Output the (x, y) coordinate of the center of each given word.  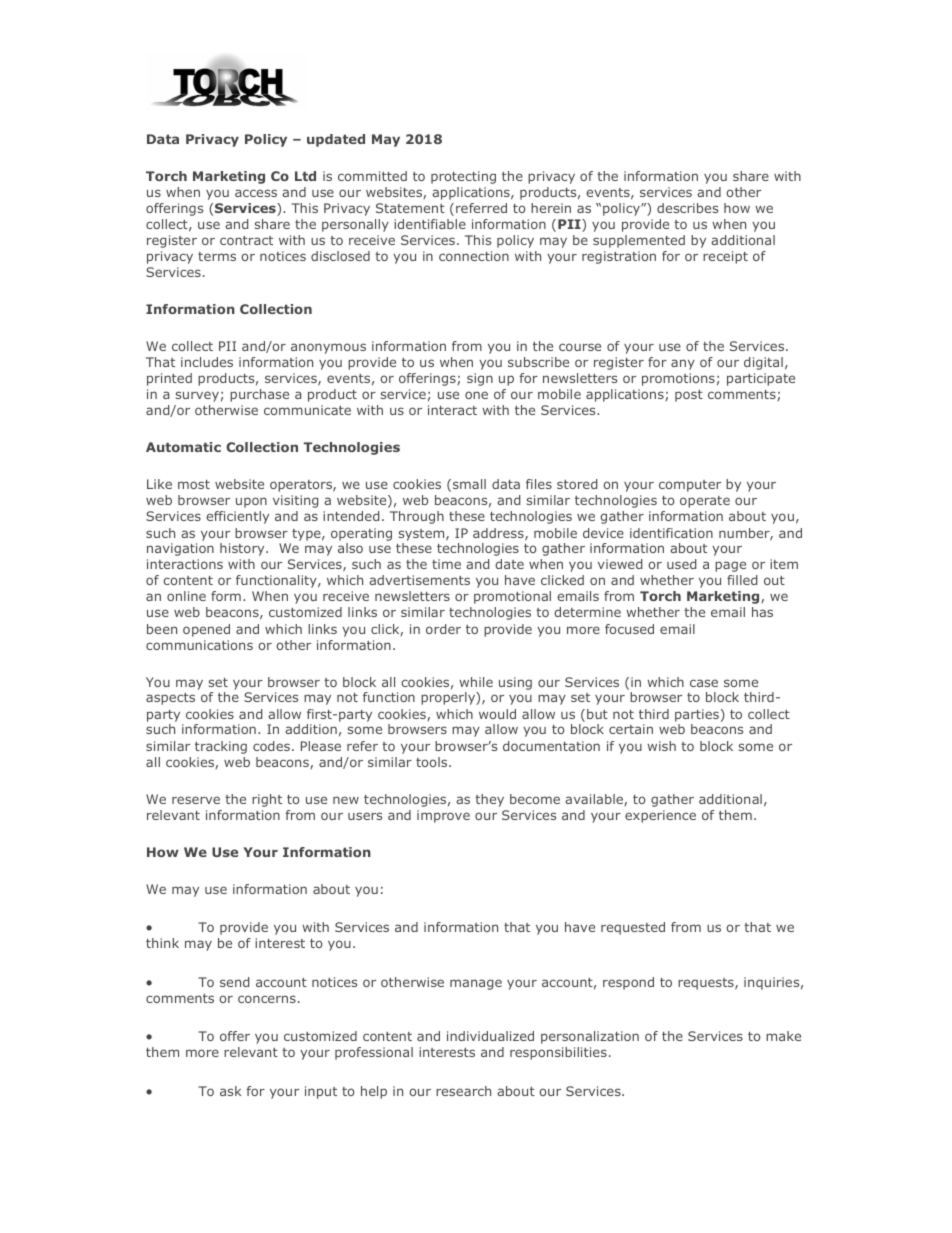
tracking (221, 747)
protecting (463, 177)
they (489, 800)
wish (661, 746)
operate (705, 502)
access (256, 193)
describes (687, 208)
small (469, 484)
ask (230, 1091)
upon (251, 502)
